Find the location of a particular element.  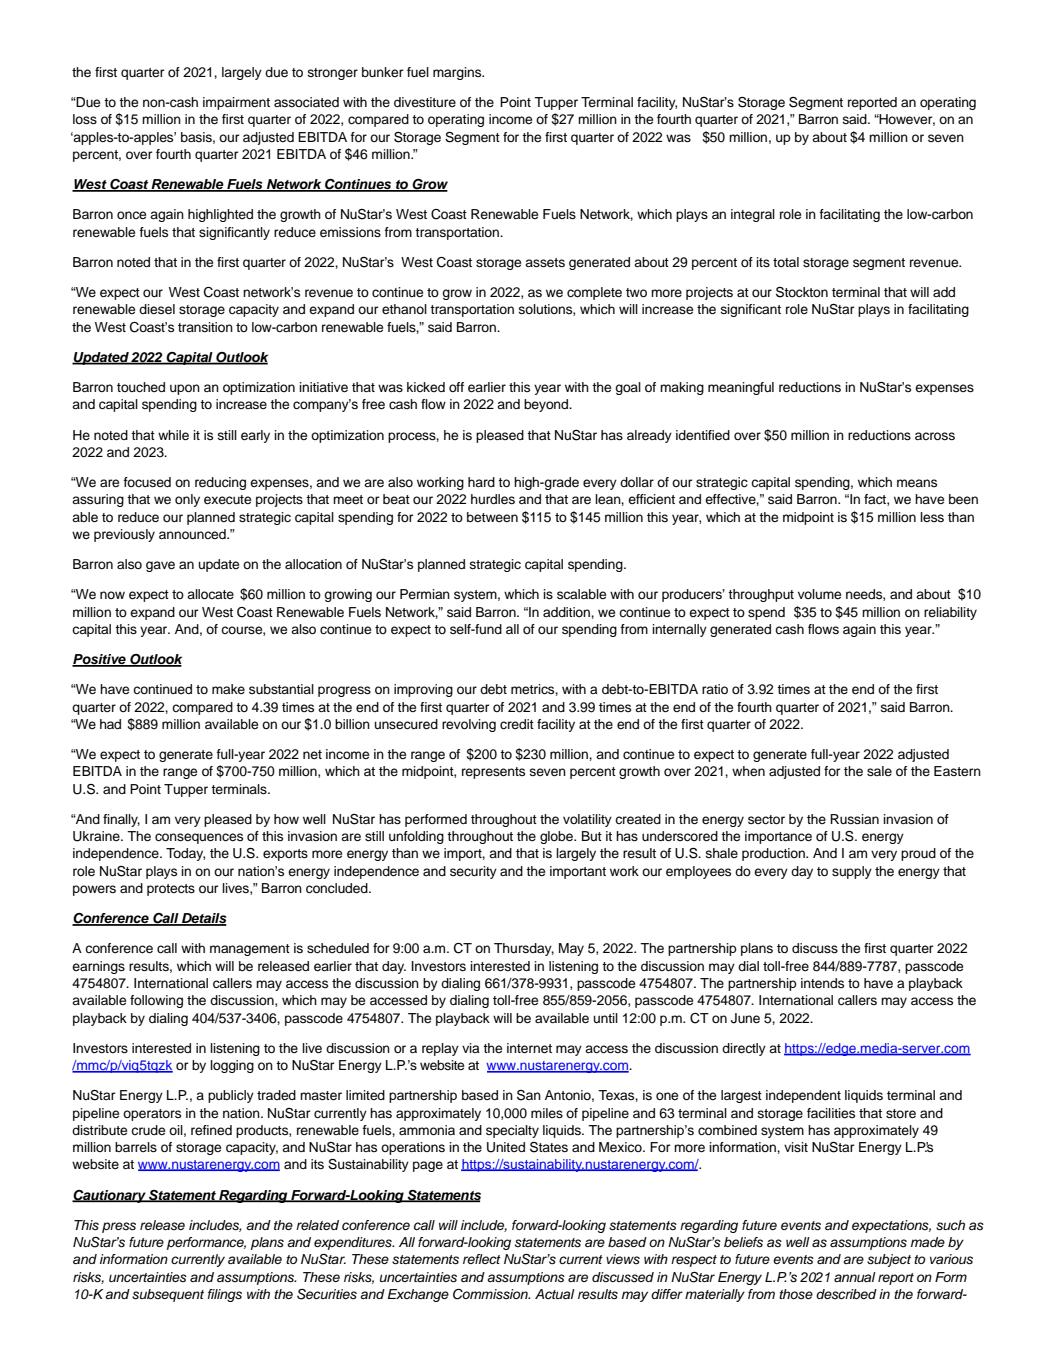

subsequent is located at coordinates (168, 1295).
